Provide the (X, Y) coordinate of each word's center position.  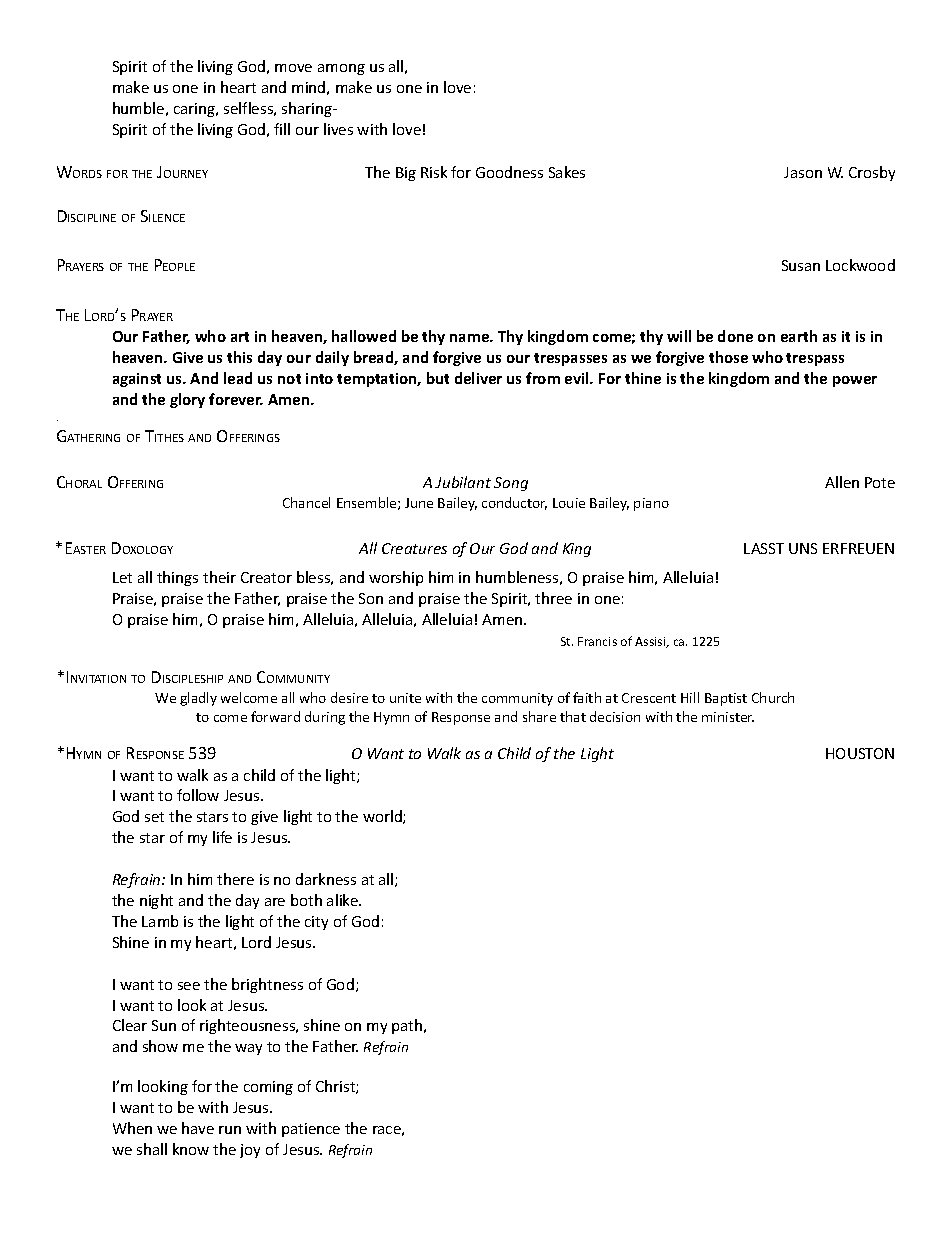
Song (511, 484)
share (539, 716)
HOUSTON (860, 753)
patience (311, 1130)
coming (268, 1088)
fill (282, 129)
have (198, 1128)
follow (198, 795)
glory (187, 400)
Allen (842, 482)
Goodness (509, 172)
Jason (803, 172)
